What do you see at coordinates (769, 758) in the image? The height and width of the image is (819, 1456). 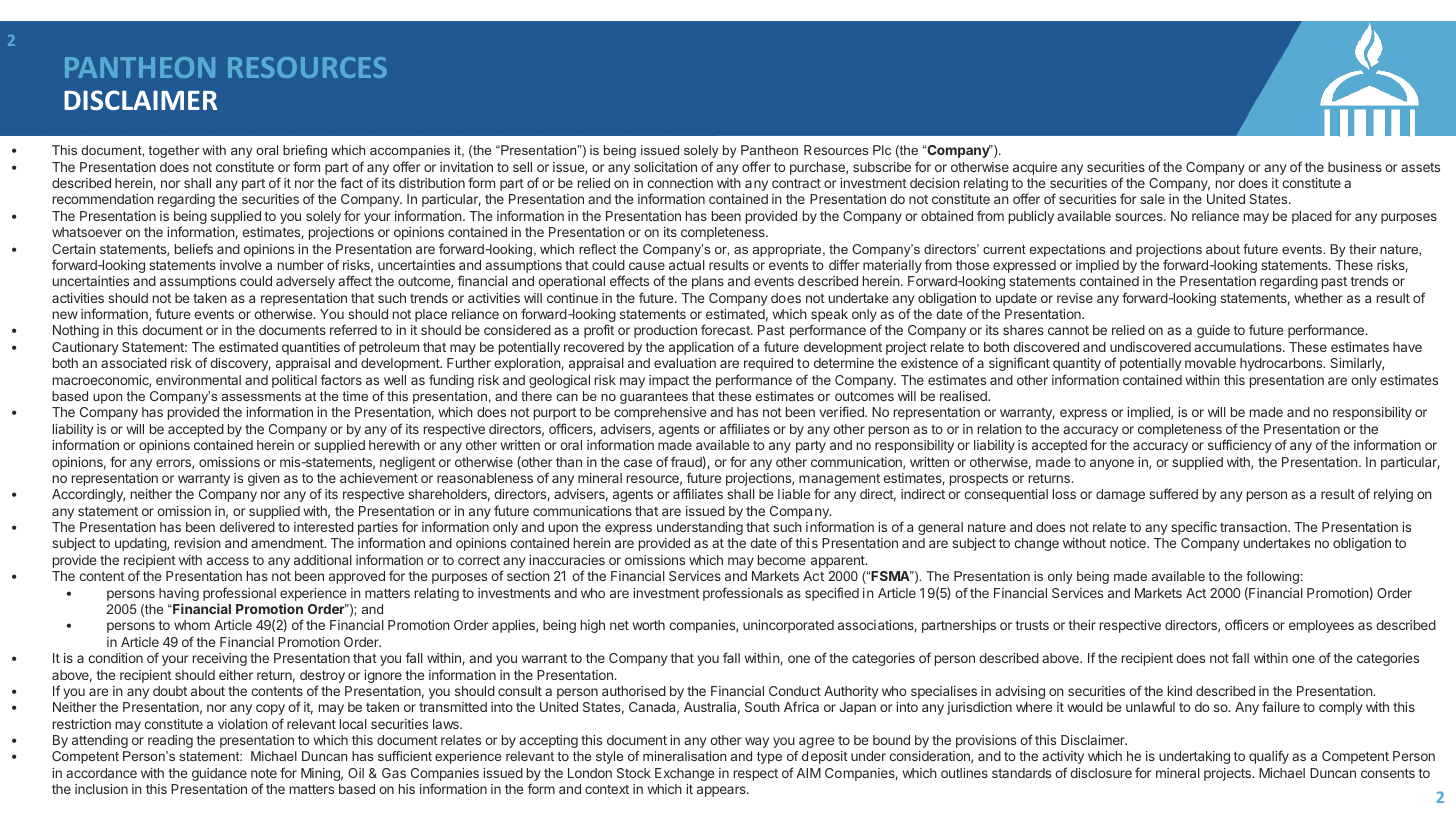 I see `type` at bounding box center [769, 758].
